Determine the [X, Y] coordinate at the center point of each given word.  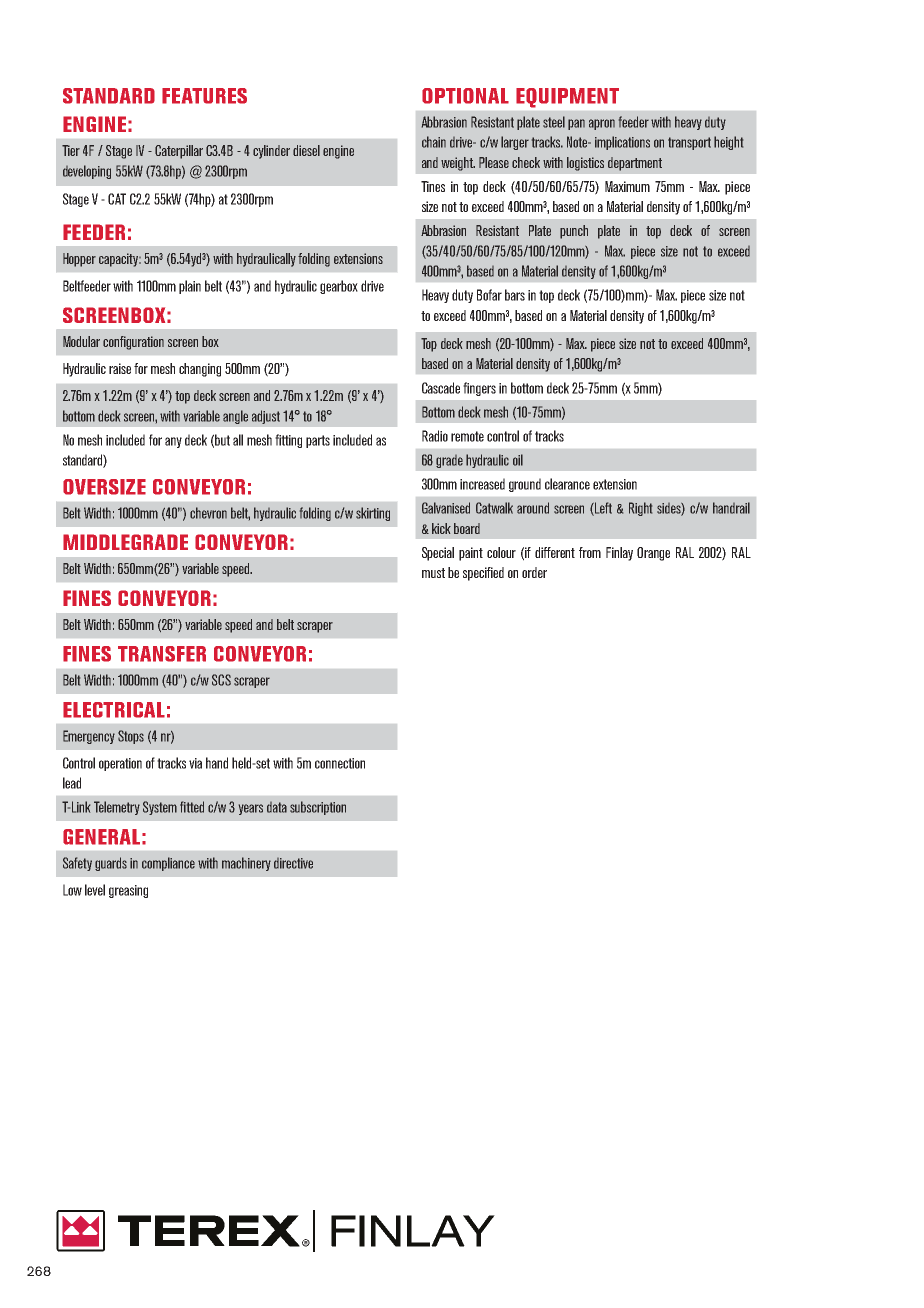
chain [434, 142]
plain [190, 287]
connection [340, 763]
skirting [373, 514]
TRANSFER [162, 654]
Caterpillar [179, 152]
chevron [208, 513]
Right [640, 509]
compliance [168, 864]
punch [574, 232]
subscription [318, 808]
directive [293, 863]
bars [515, 295]
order [534, 572]
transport [689, 143]
